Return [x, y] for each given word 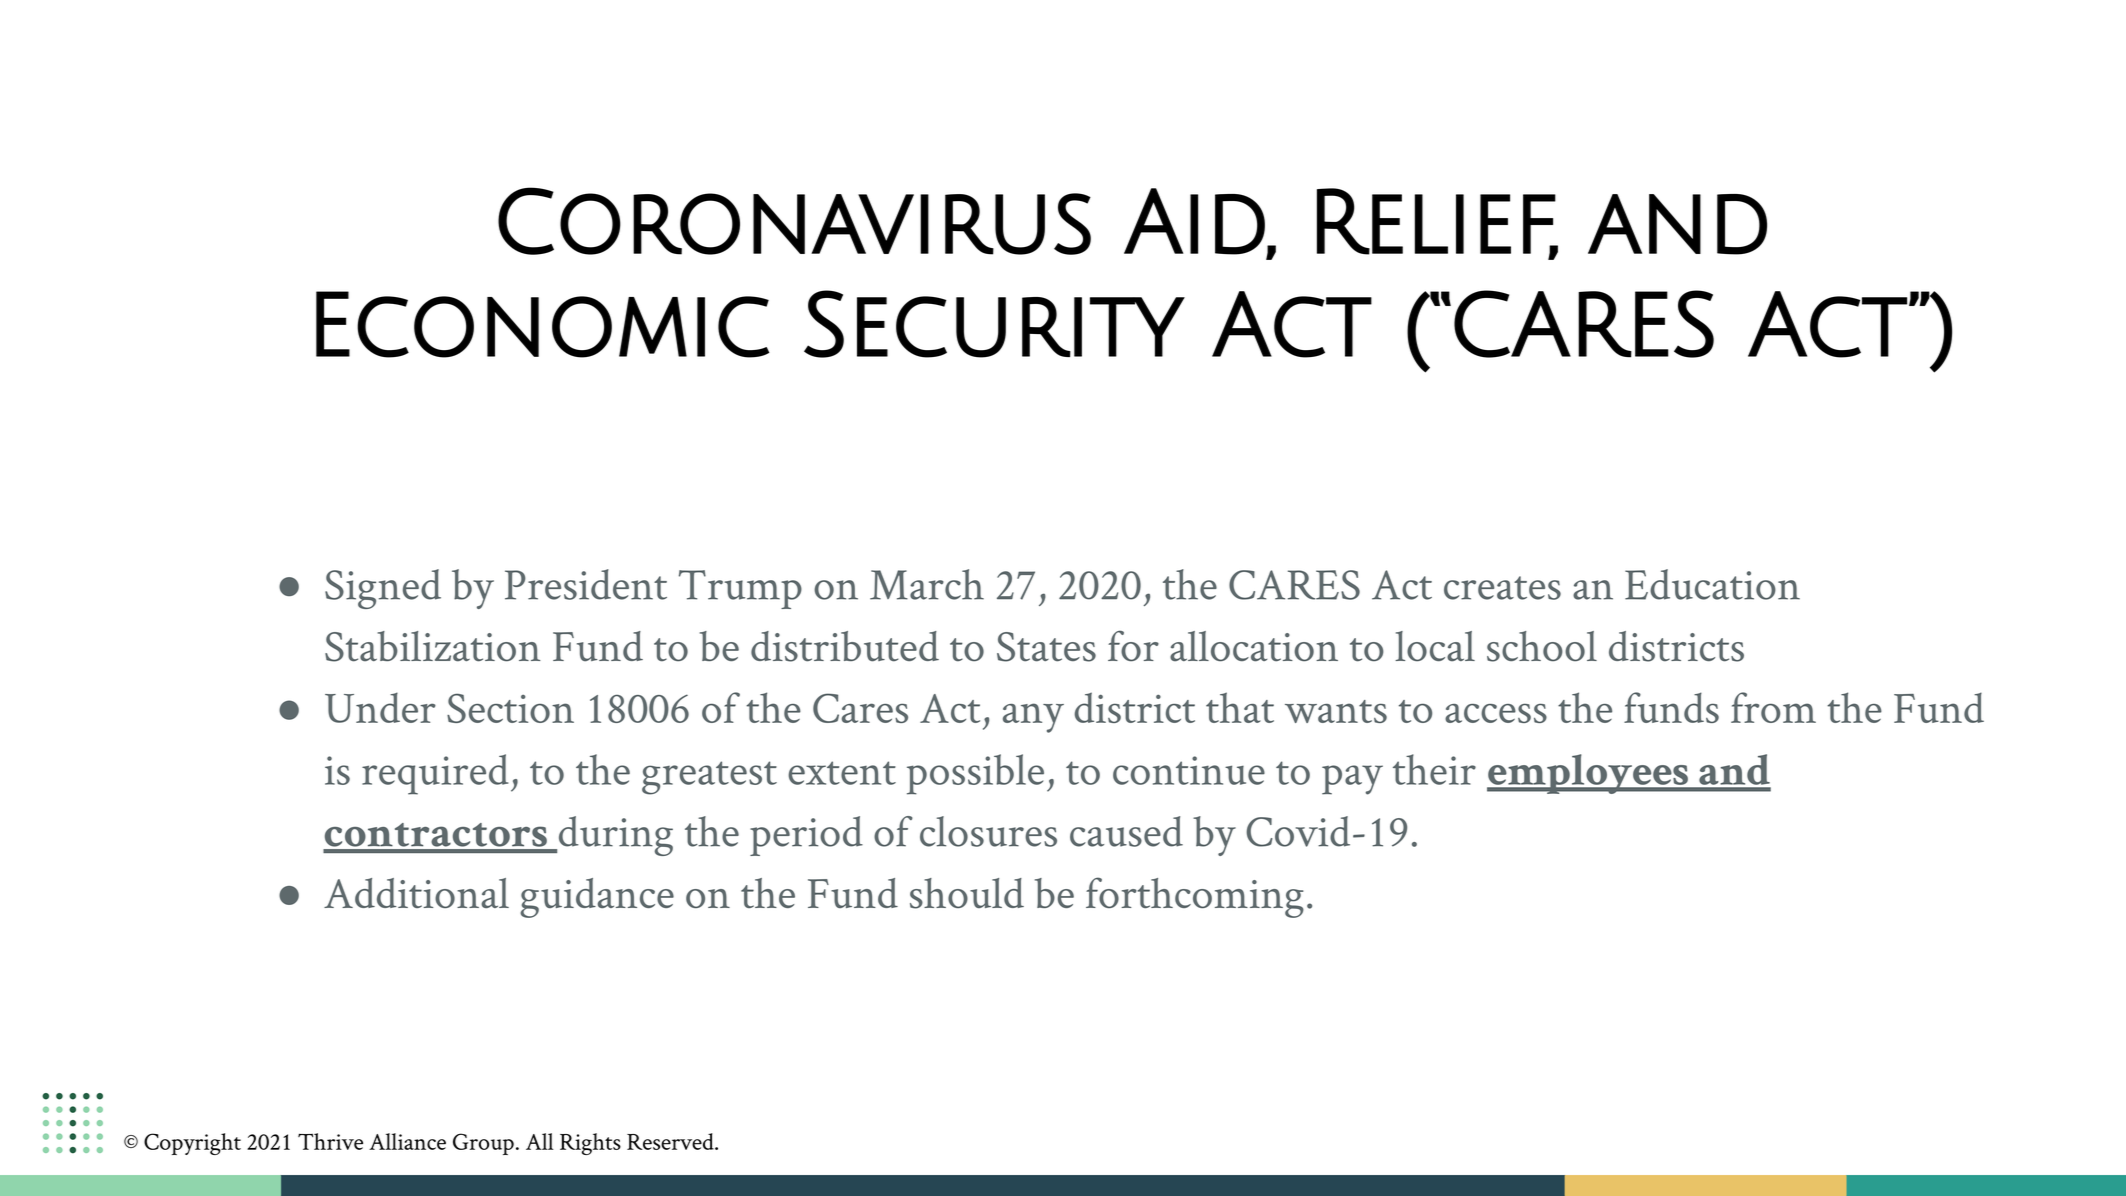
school [1542, 646]
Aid [1194, 221]
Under [380, 707]
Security [994, 324]
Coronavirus [794, 221]
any [1033, 718]
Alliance [407, 1141]
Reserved [671, 1141]
